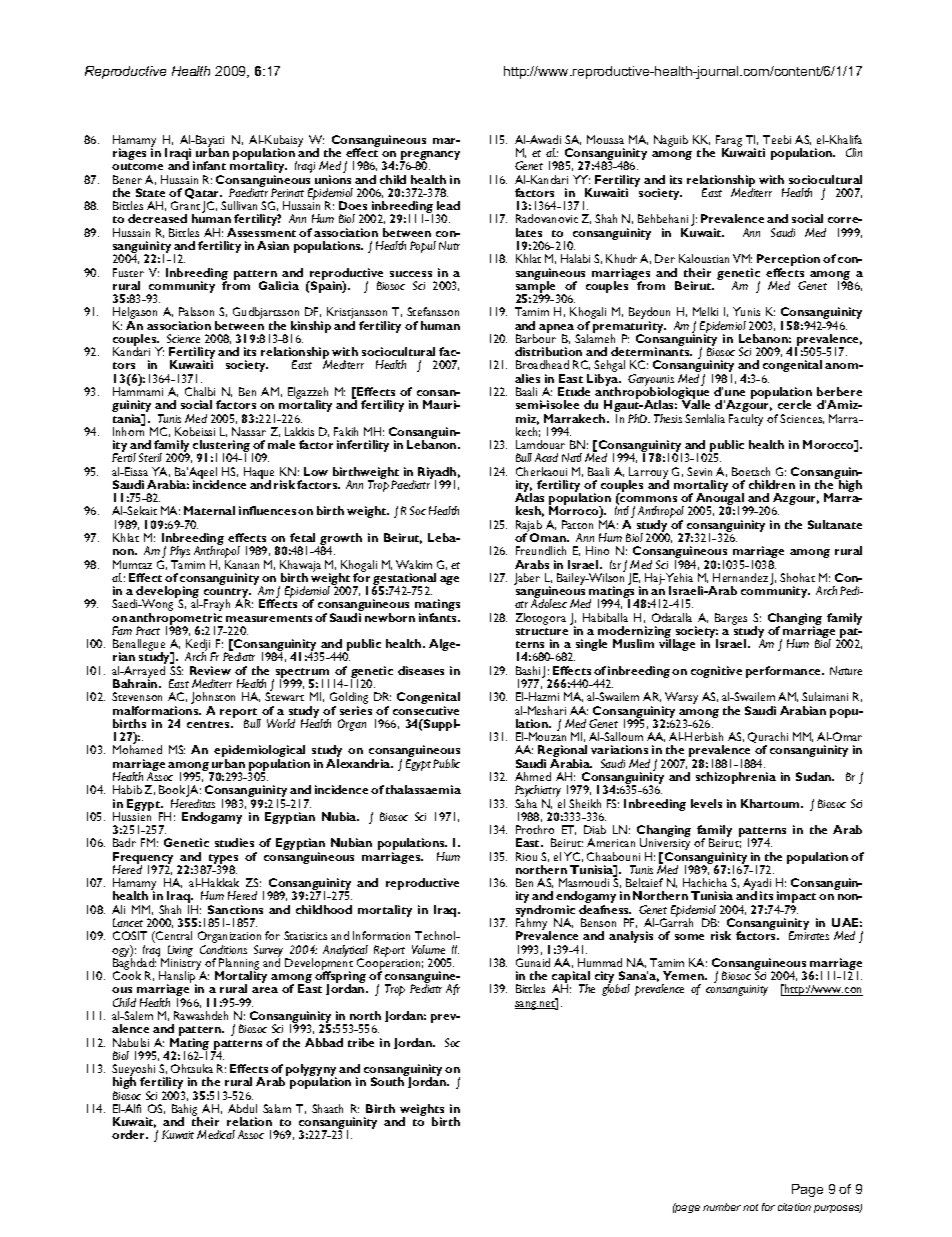  I want to click on Medical, so click(216, 1134).
